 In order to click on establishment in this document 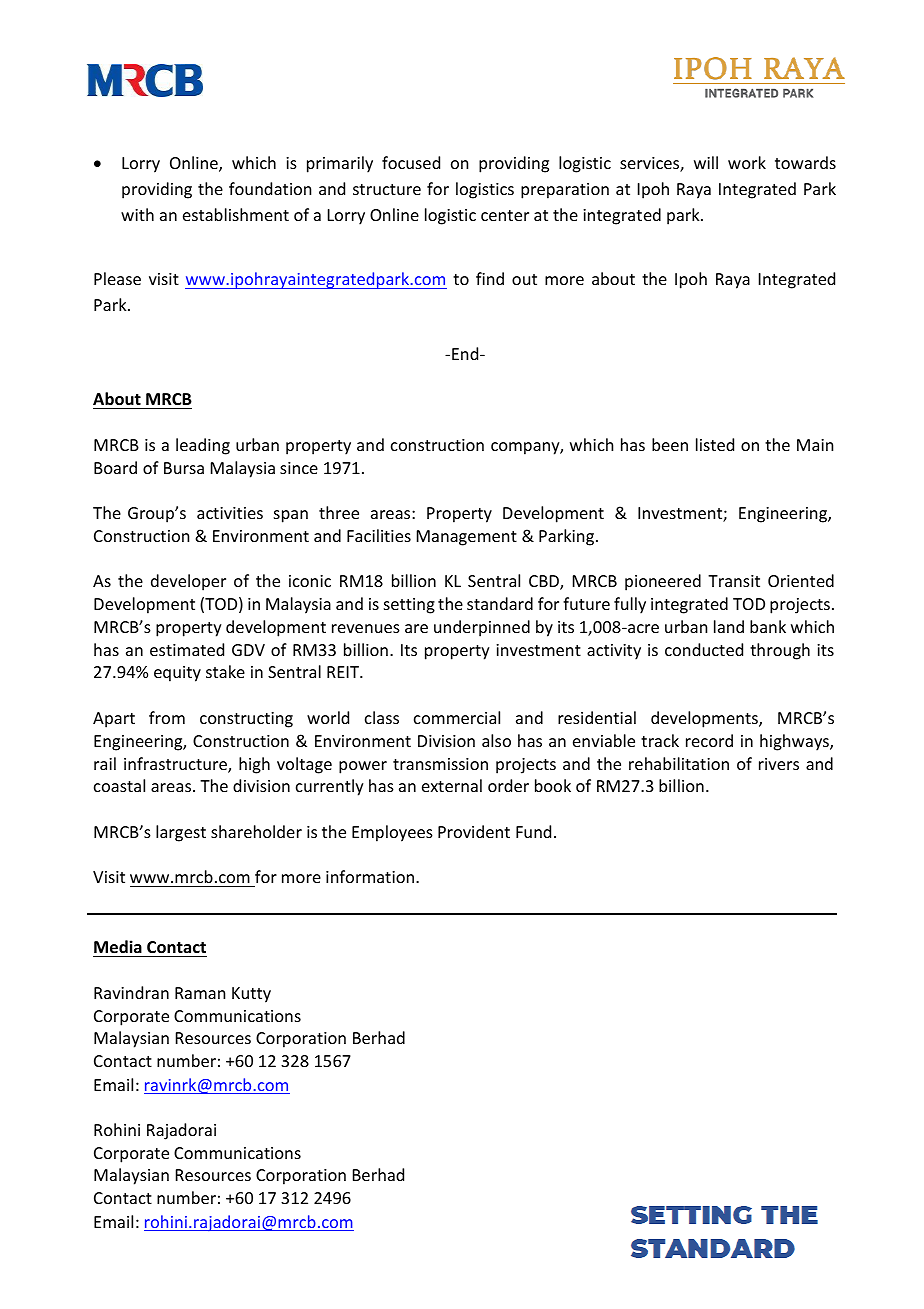, I will do `click(236, 214)`.
